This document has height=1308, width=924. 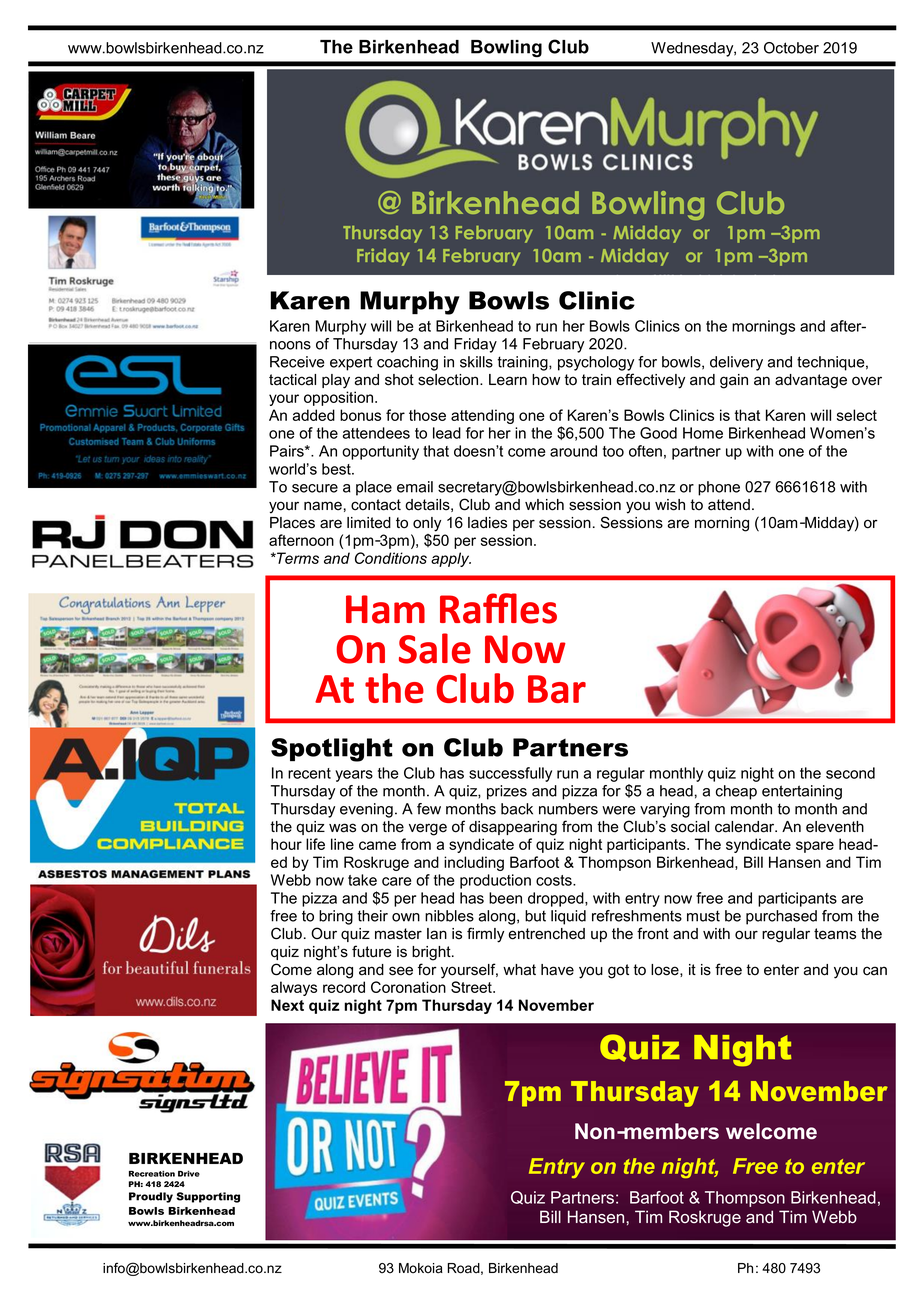 I want to click on Drive, so click(x=189, y=1174).
